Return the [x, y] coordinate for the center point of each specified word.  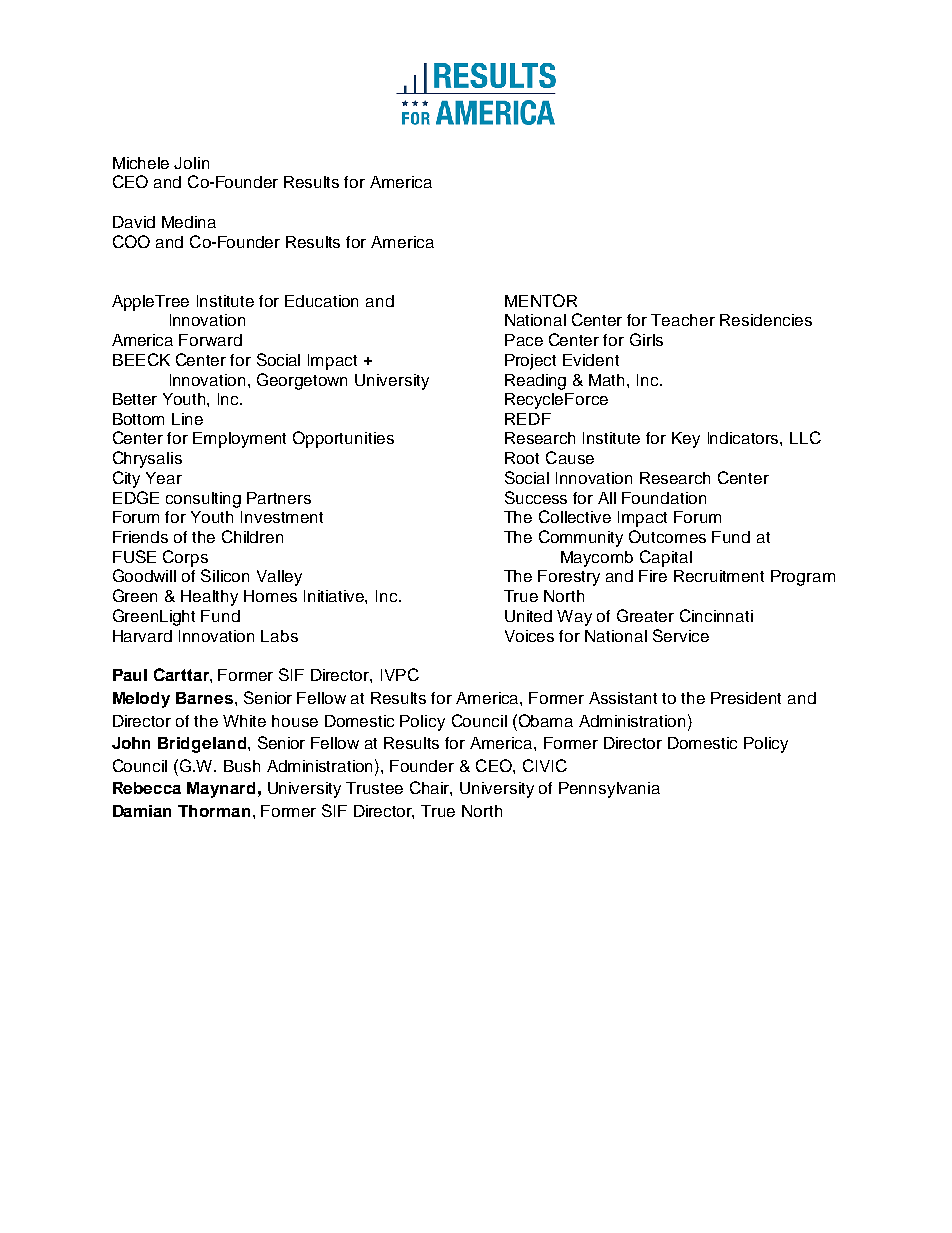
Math [608, 380]
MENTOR [541, 300]
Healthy [209, 598]
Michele [141, 163]
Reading [535, 382]
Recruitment [719, 576]
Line [187, 419]
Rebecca [147, 788]
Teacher [683, 320]
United [528, 616]
